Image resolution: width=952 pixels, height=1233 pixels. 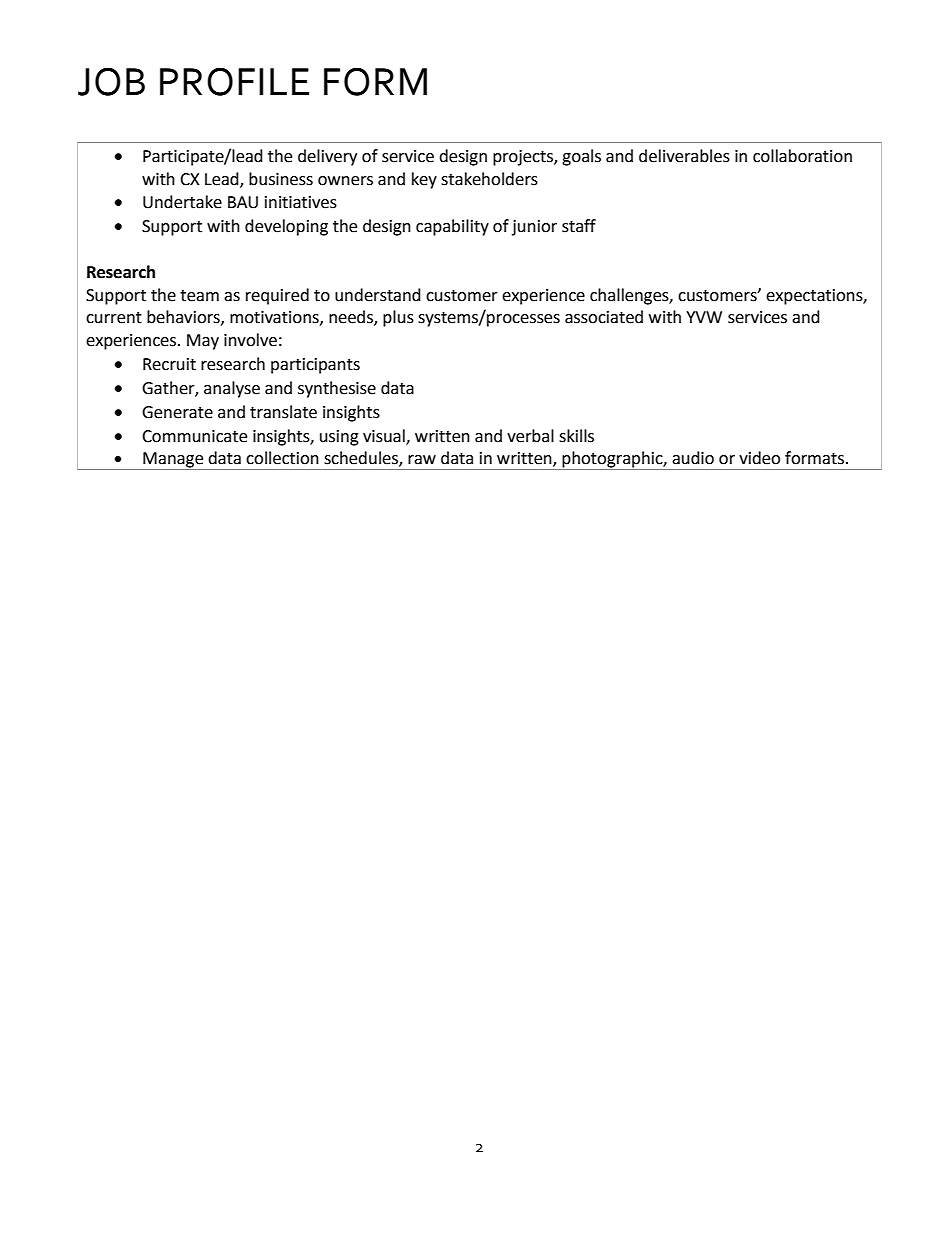 What do you see at coordinates (378, 295) in the page?
I see `understand` at bounding box center [378, 295].
